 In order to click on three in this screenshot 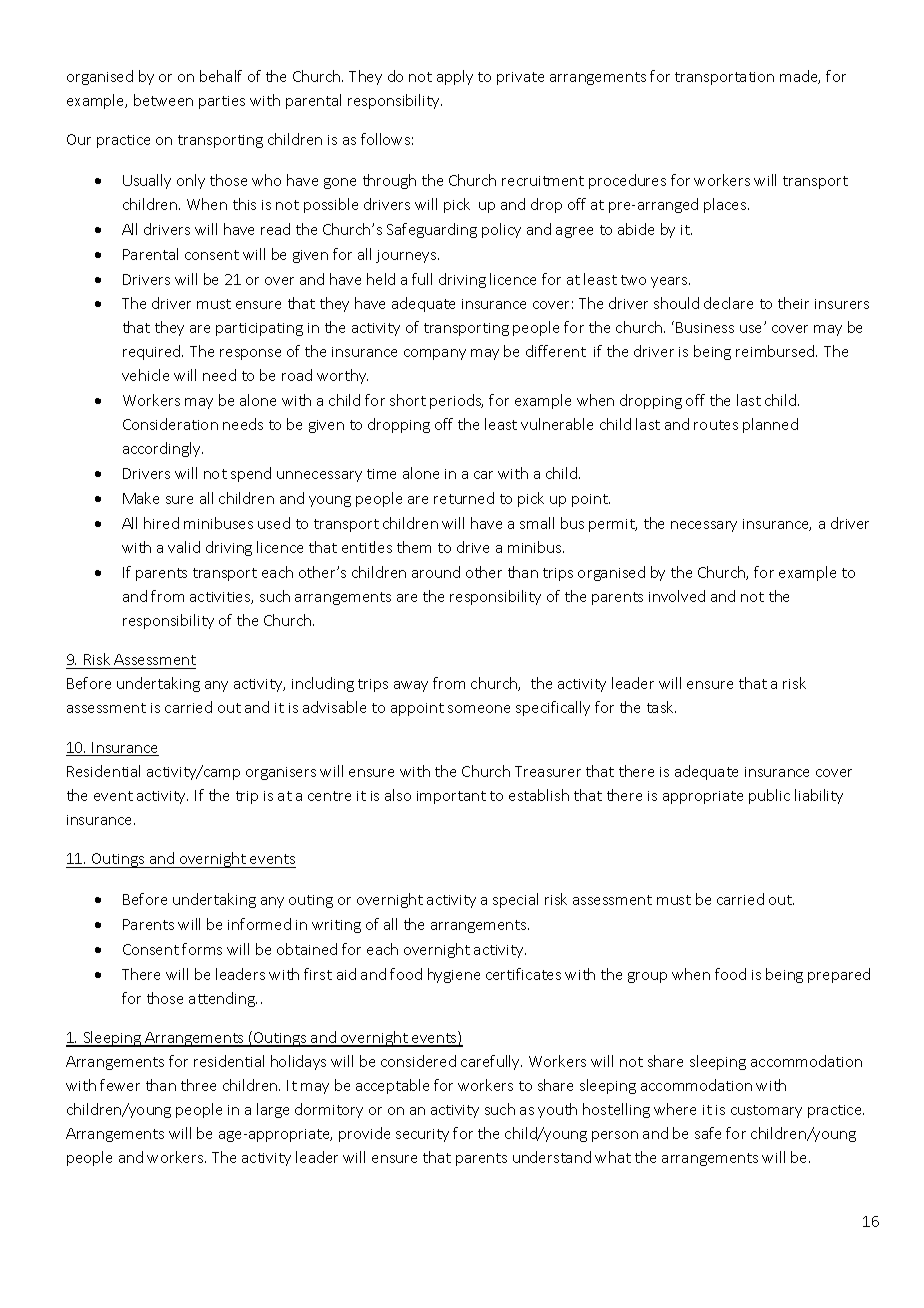, I will do `click(198, 1085)`.
